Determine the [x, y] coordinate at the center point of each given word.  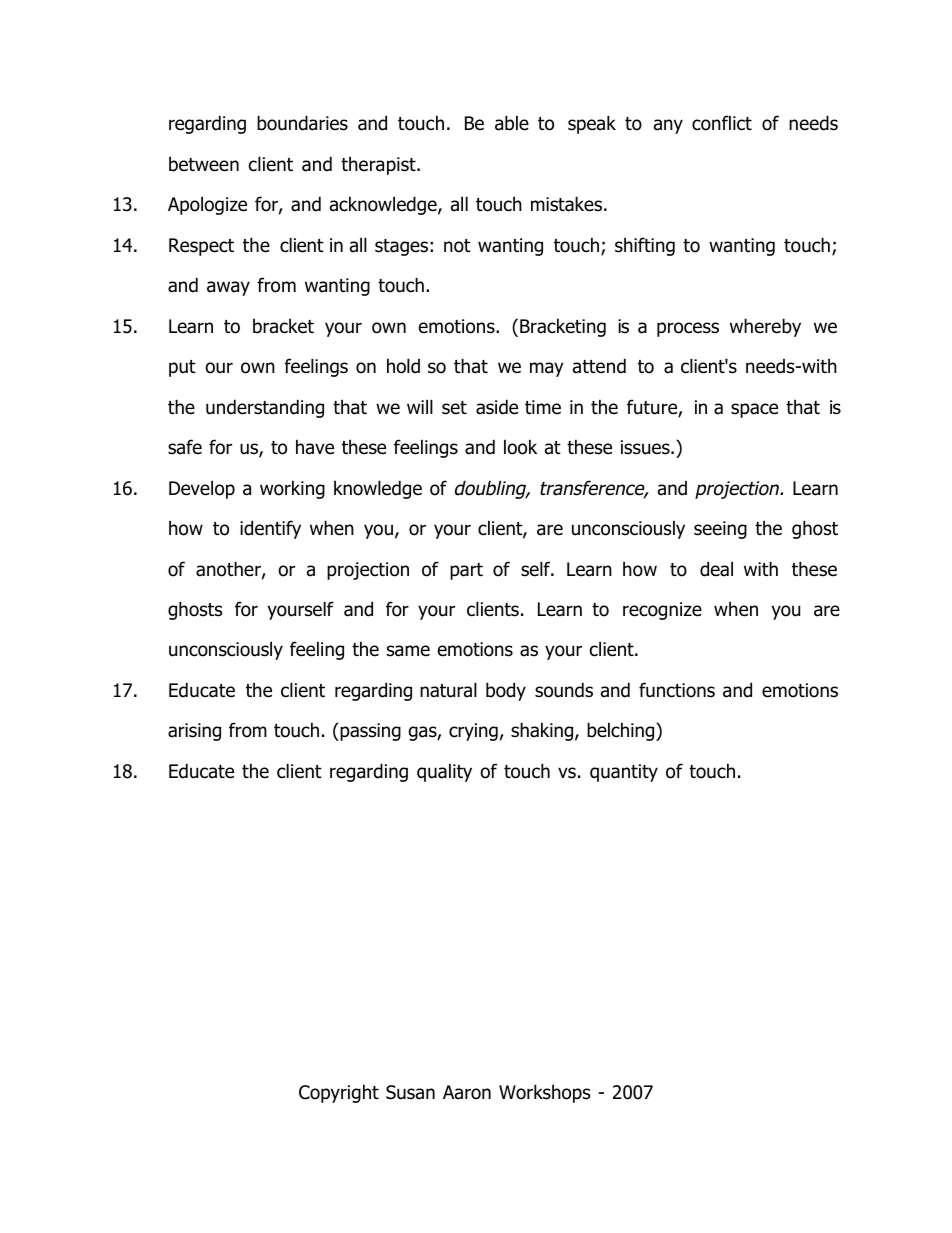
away [228, 288]
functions [677, 690]
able [512, 123]
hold [403, 366]
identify [270, 529]
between [204, 164]
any [668, 126]
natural [448, 690]
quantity [624, 773]
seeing [720, 530]
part [466, 571]
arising [194, 732]
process [688, 329]
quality [444, 772]
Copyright [339, 1093]
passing [369, 732]
